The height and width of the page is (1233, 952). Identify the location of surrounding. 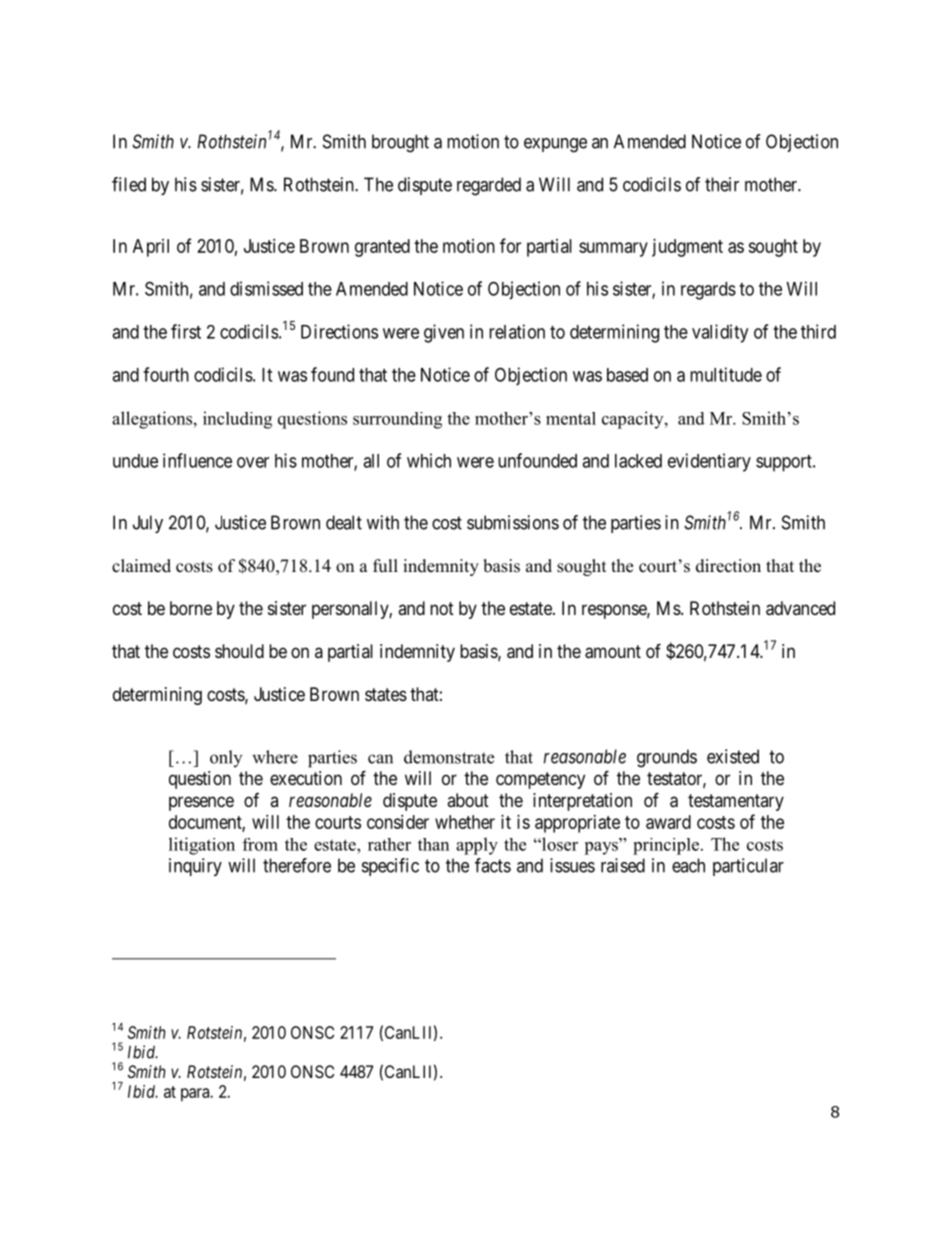
(397, 420).
